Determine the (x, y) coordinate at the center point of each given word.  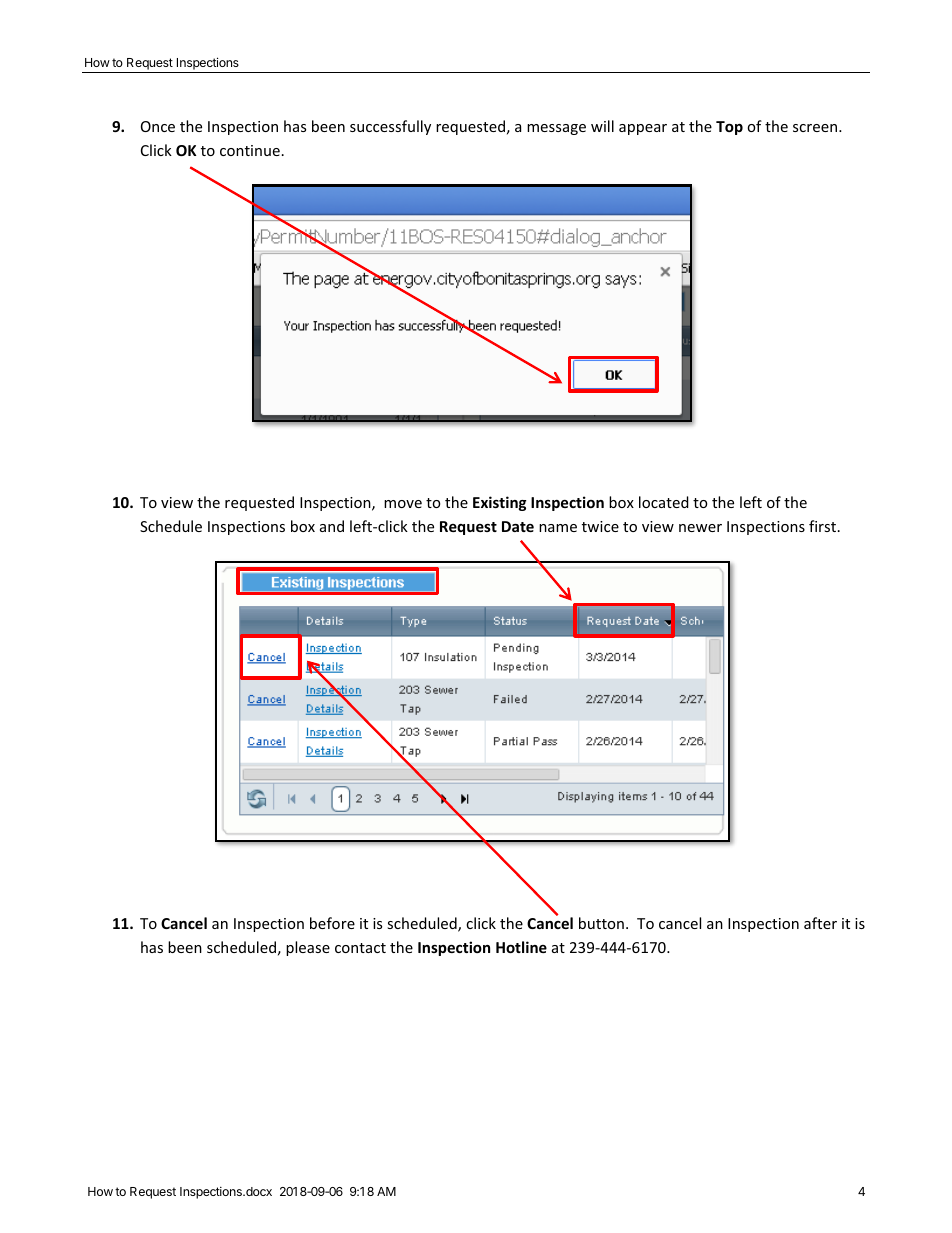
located (664, 502)
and (332, 526)
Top (729, 128)
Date (518, 526)
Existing (500, 503)
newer (700, 528)
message (556, 129)
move (403, 504)
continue (250, 150)
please (308, 948)
